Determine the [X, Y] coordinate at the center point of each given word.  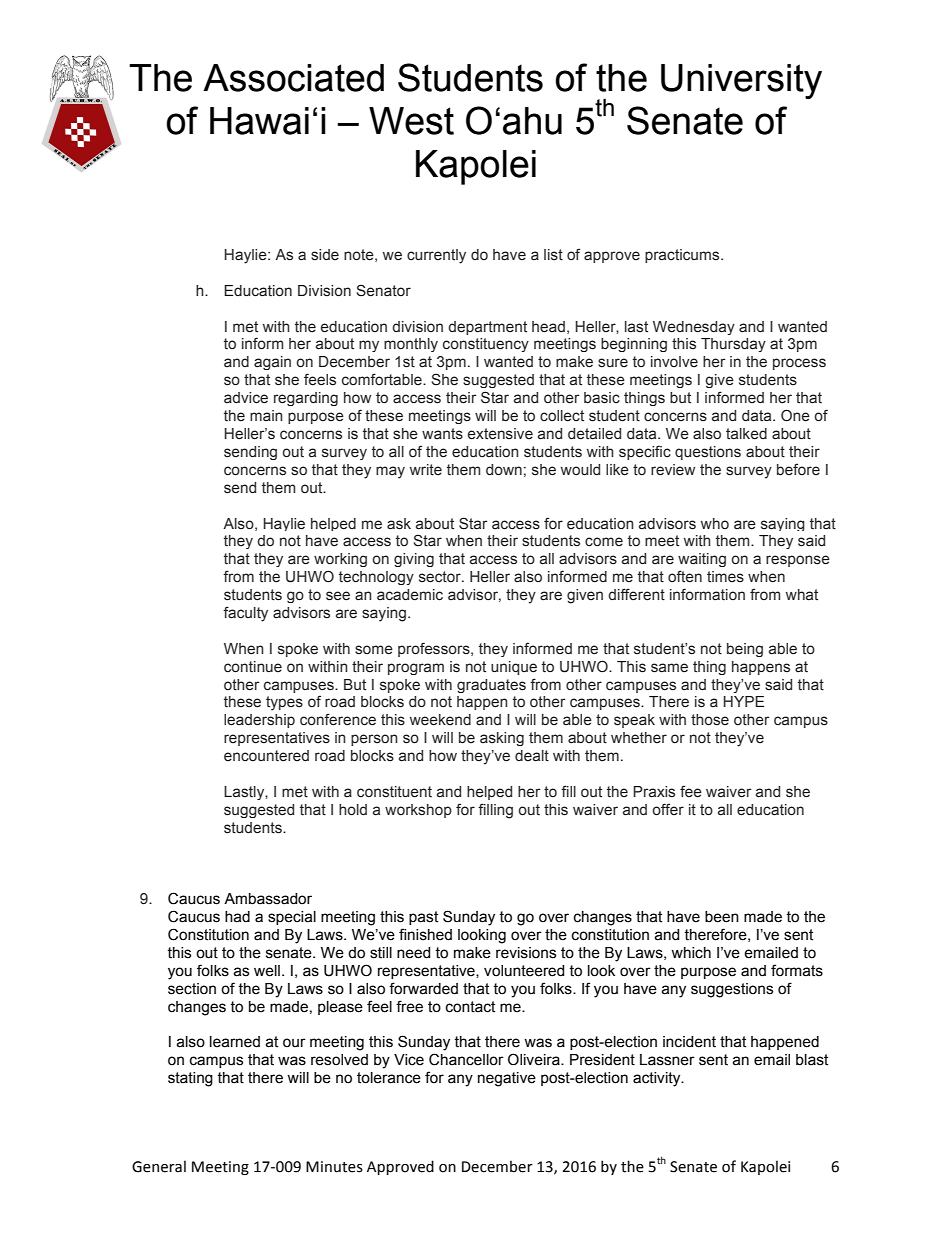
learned [235, 1042]
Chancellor [466, 1059]
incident [689, 1042]
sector [441, 577]
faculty [245, 614]
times [725, 577]
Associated [293, 78]
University [741, 81]
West [411, 121]
